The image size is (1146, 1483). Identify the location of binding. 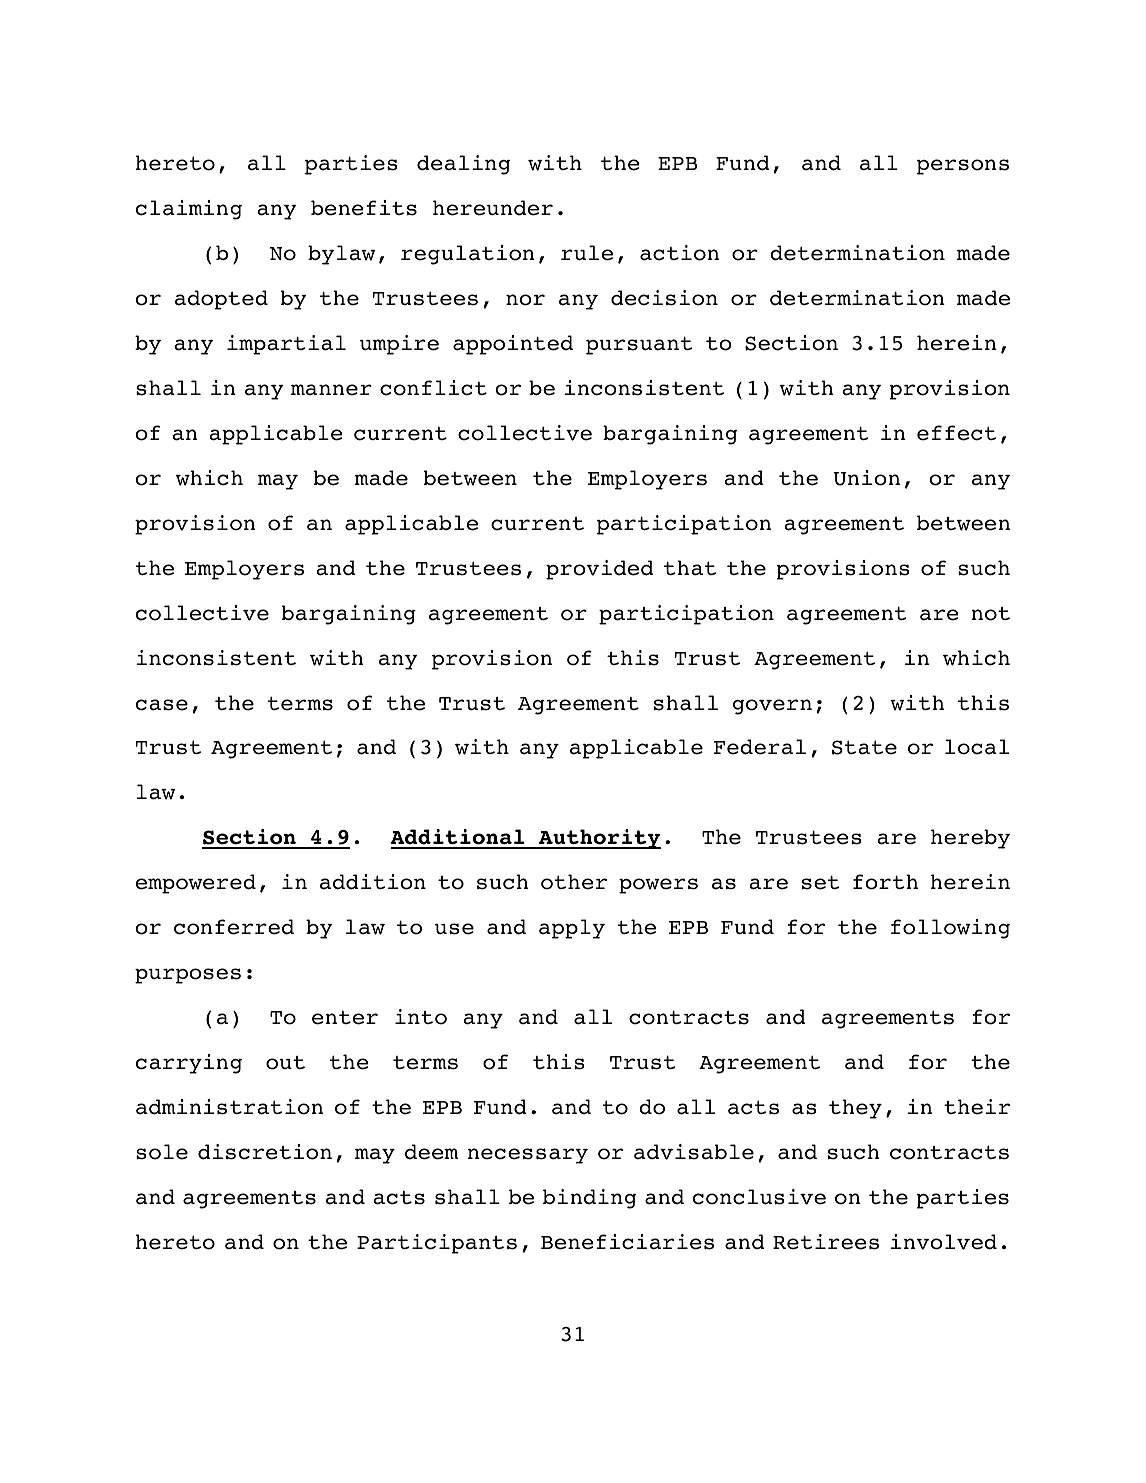
(589, 1199).
